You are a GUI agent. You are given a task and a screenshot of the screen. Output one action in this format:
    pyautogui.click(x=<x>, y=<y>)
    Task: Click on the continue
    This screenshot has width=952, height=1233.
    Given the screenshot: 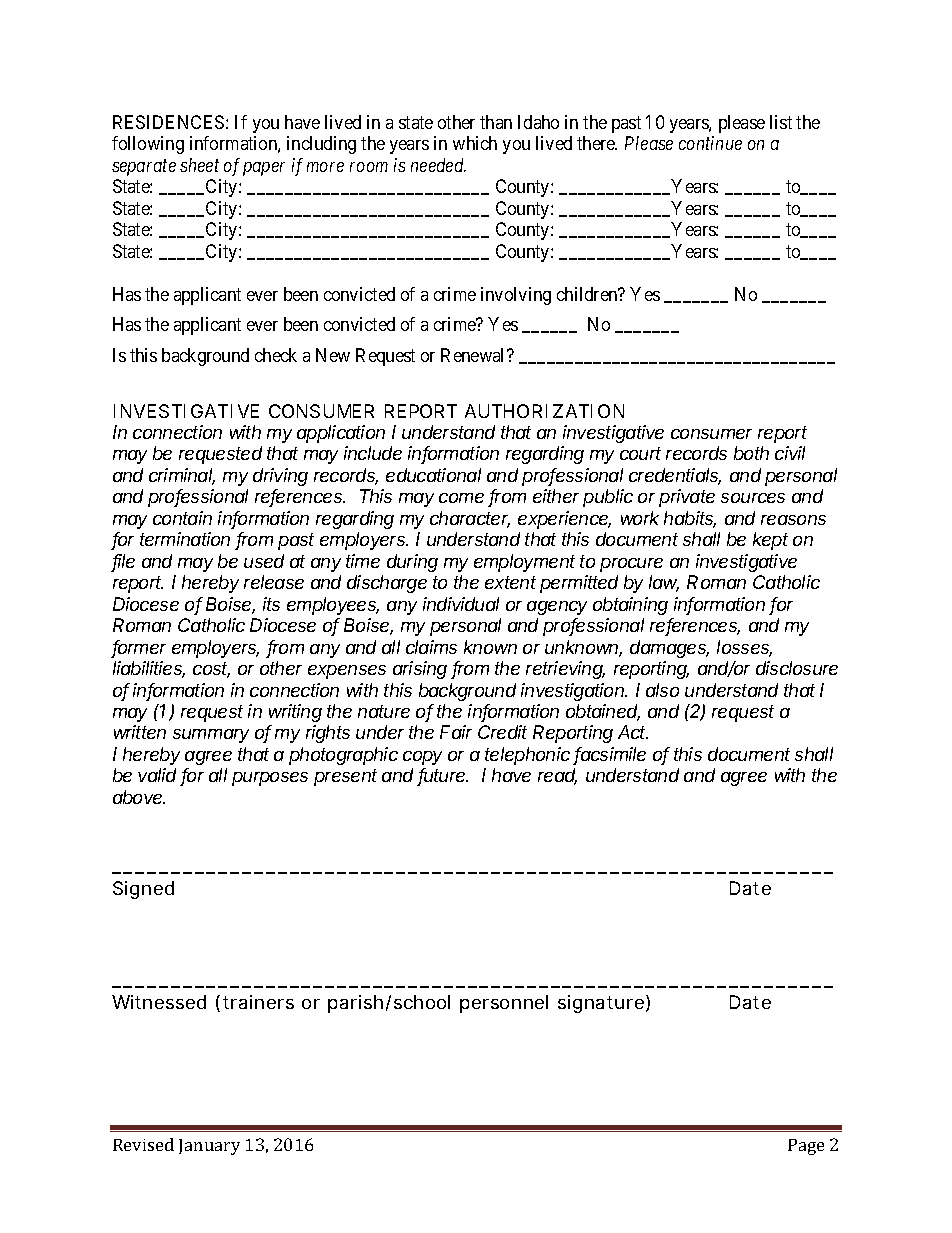 What is the action you would take?
    pyautogui.click(x=710, y=143)
